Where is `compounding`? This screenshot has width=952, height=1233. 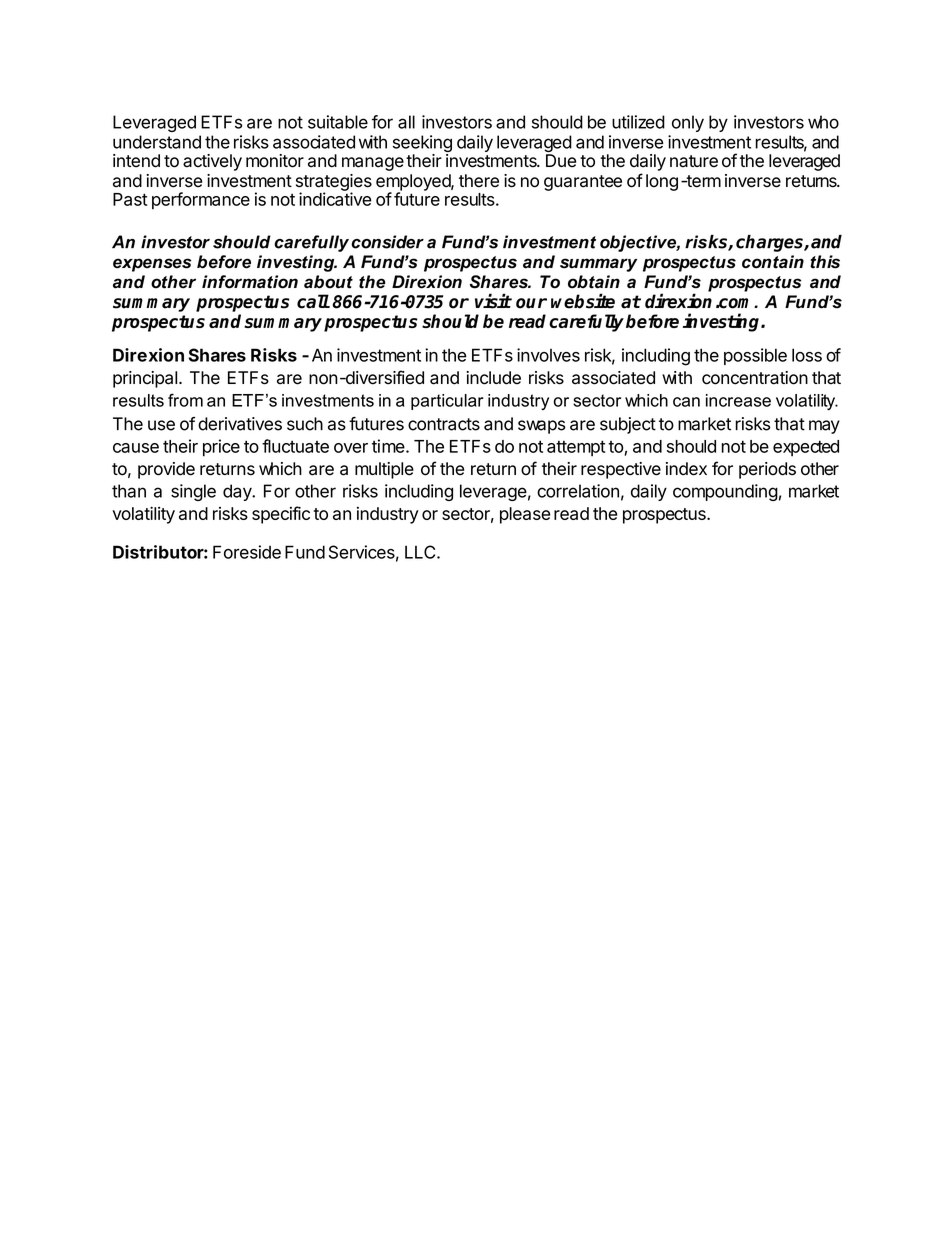
compounding is located at coordinates (725, 492).
